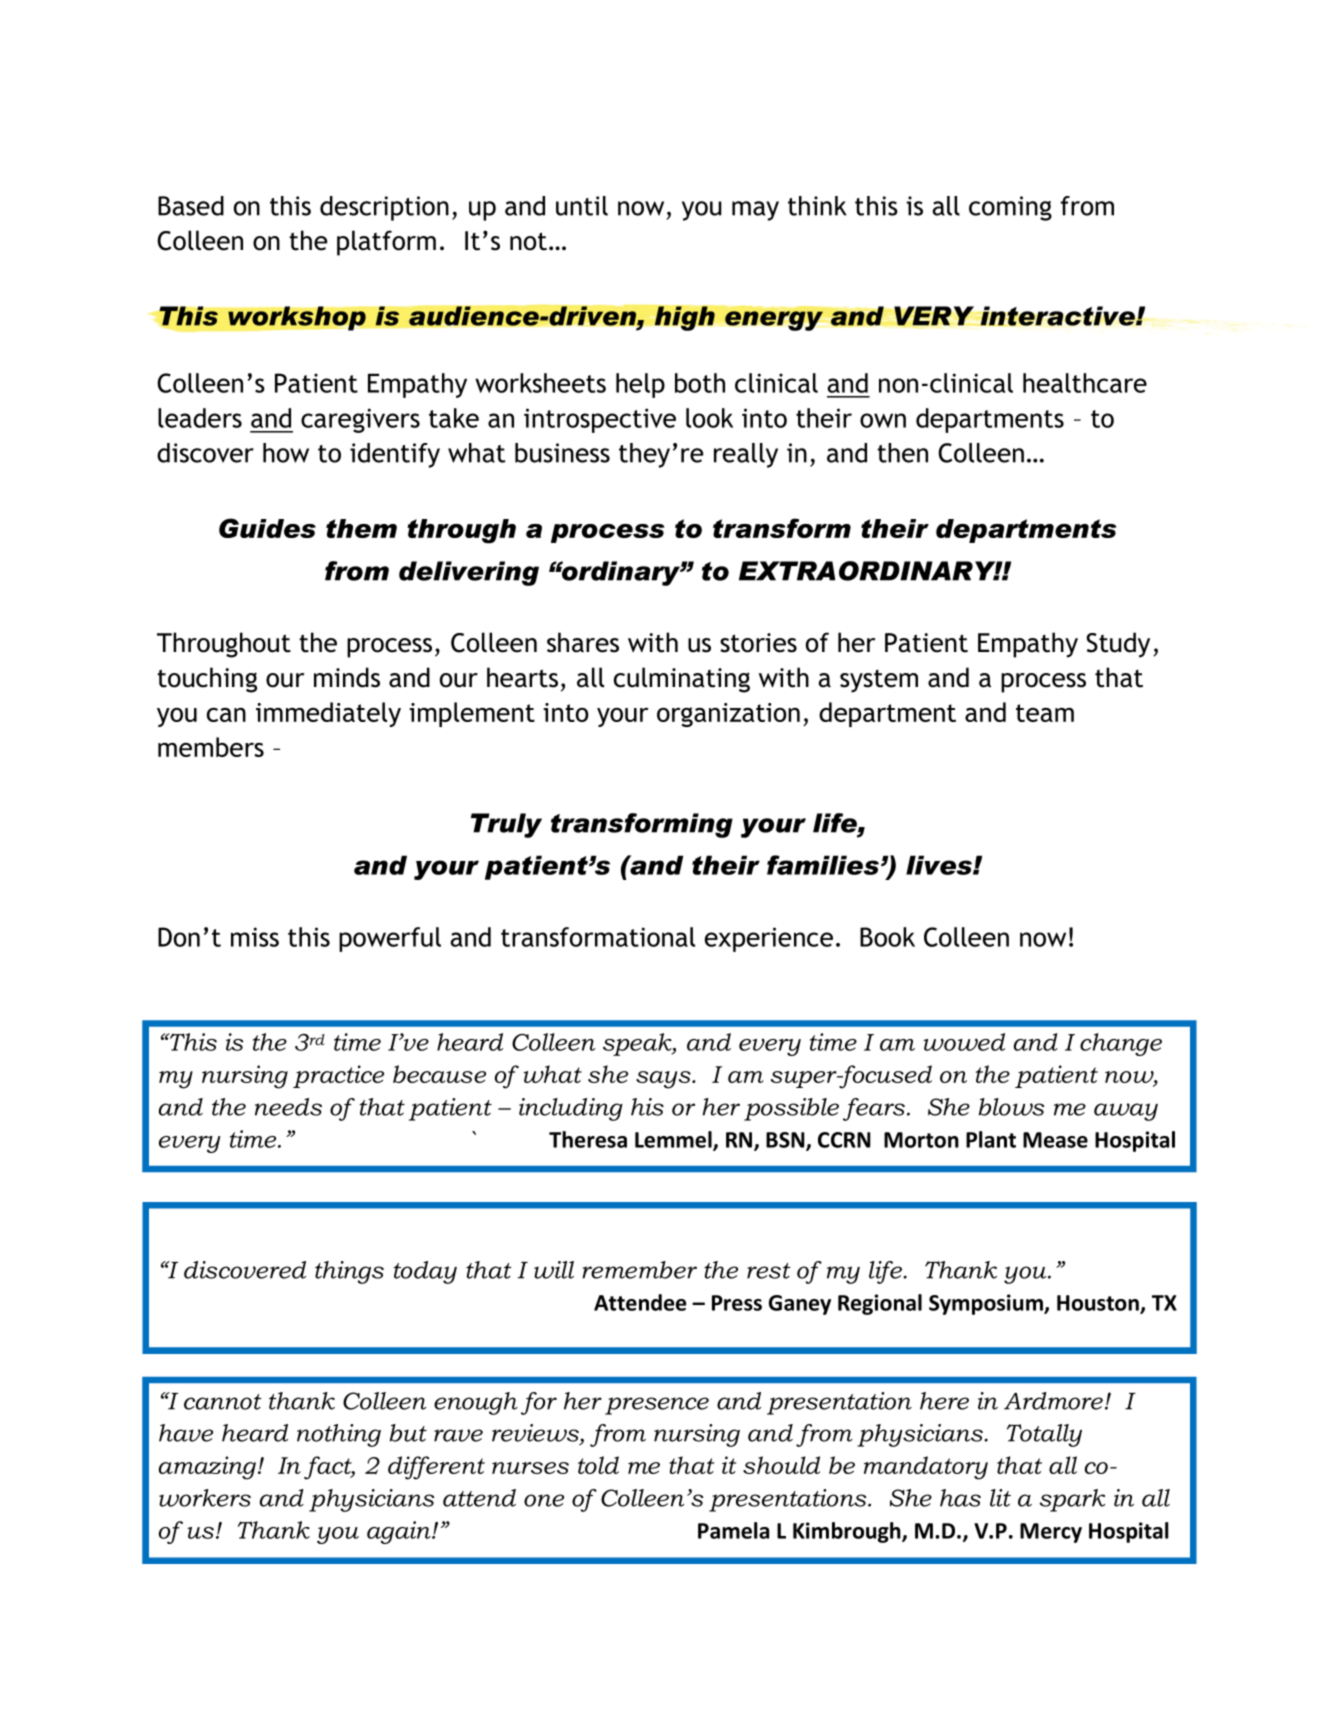 The image size is (1334, 1726). Describe the element at coordinates (338, 1076) in the image. I see `practice` at that location.
